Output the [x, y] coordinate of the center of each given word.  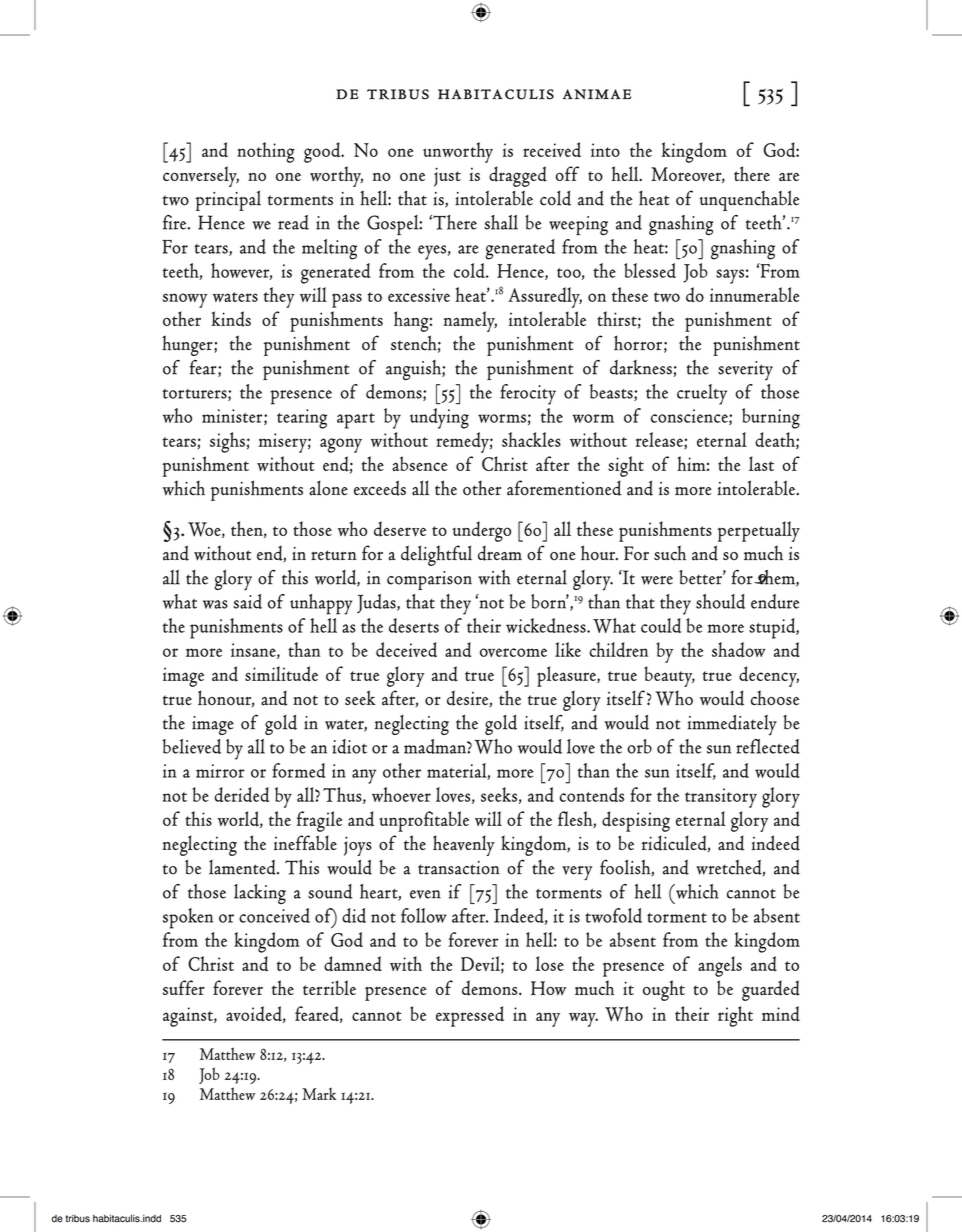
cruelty [702, 394]
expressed [470, 1016]
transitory [721, 798]
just [447, 177]
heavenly [464, 845]
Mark [319, 1093]
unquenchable [749, 200]
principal [228, 200]
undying [439, 418]
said [247, 601]
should [720, 601]
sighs [227, 442]
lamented [243, 867]
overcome [513, 652]
